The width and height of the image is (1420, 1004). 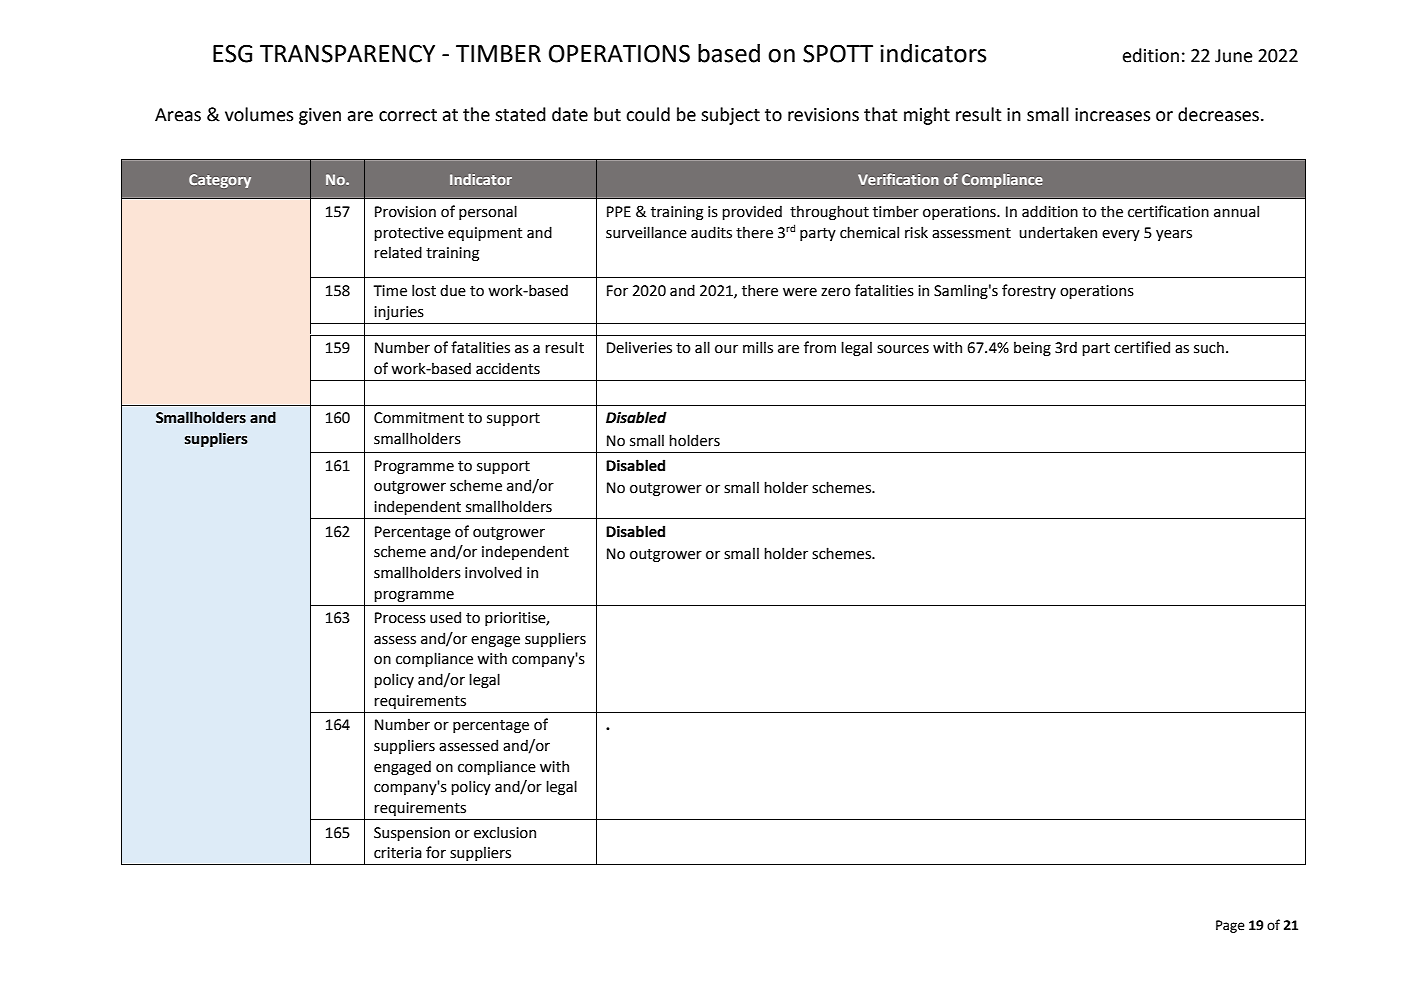 I want to click on were, so click(x=800, y=292).
